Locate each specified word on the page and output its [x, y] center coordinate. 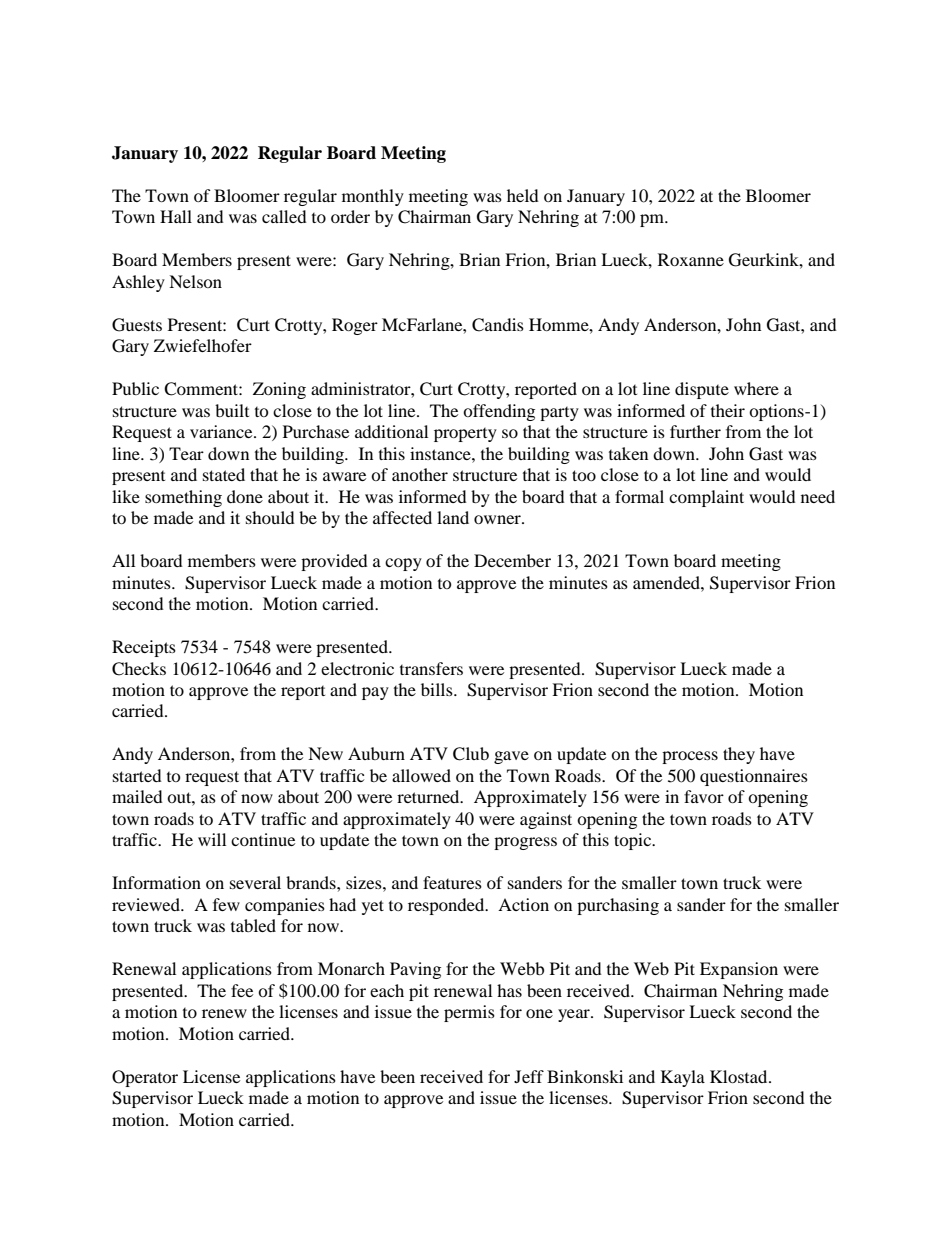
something [183, 498]
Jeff [529, 1076]
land [453, 517]
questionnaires [754, 777]
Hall [176, 216]
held [523, 195]
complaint [706, 498]
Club [471, 754]
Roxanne [691, 259]
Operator [145, 1078]
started [137, 775]
